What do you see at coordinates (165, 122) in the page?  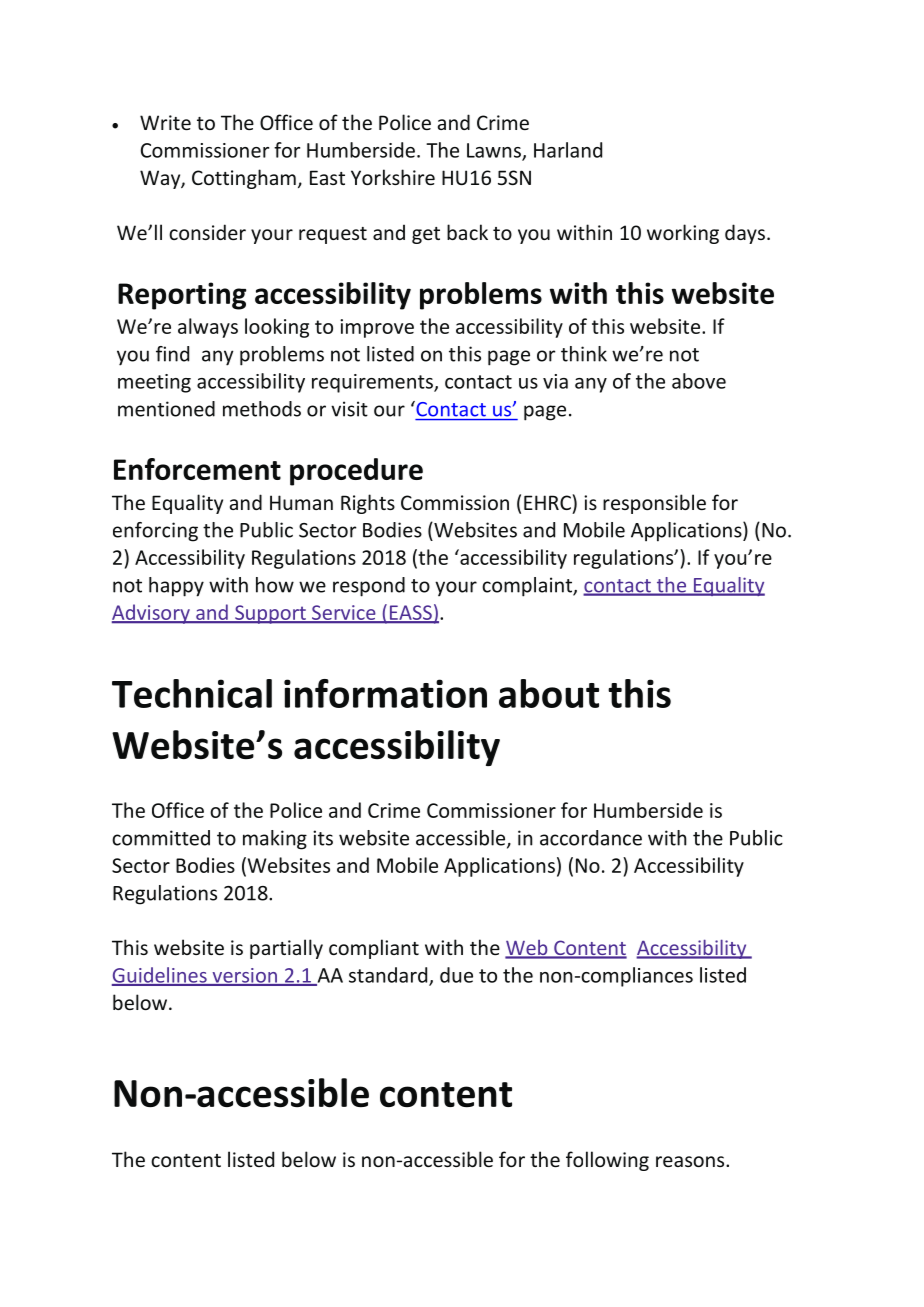 I see `Write` at bounding box center [165, 122].
